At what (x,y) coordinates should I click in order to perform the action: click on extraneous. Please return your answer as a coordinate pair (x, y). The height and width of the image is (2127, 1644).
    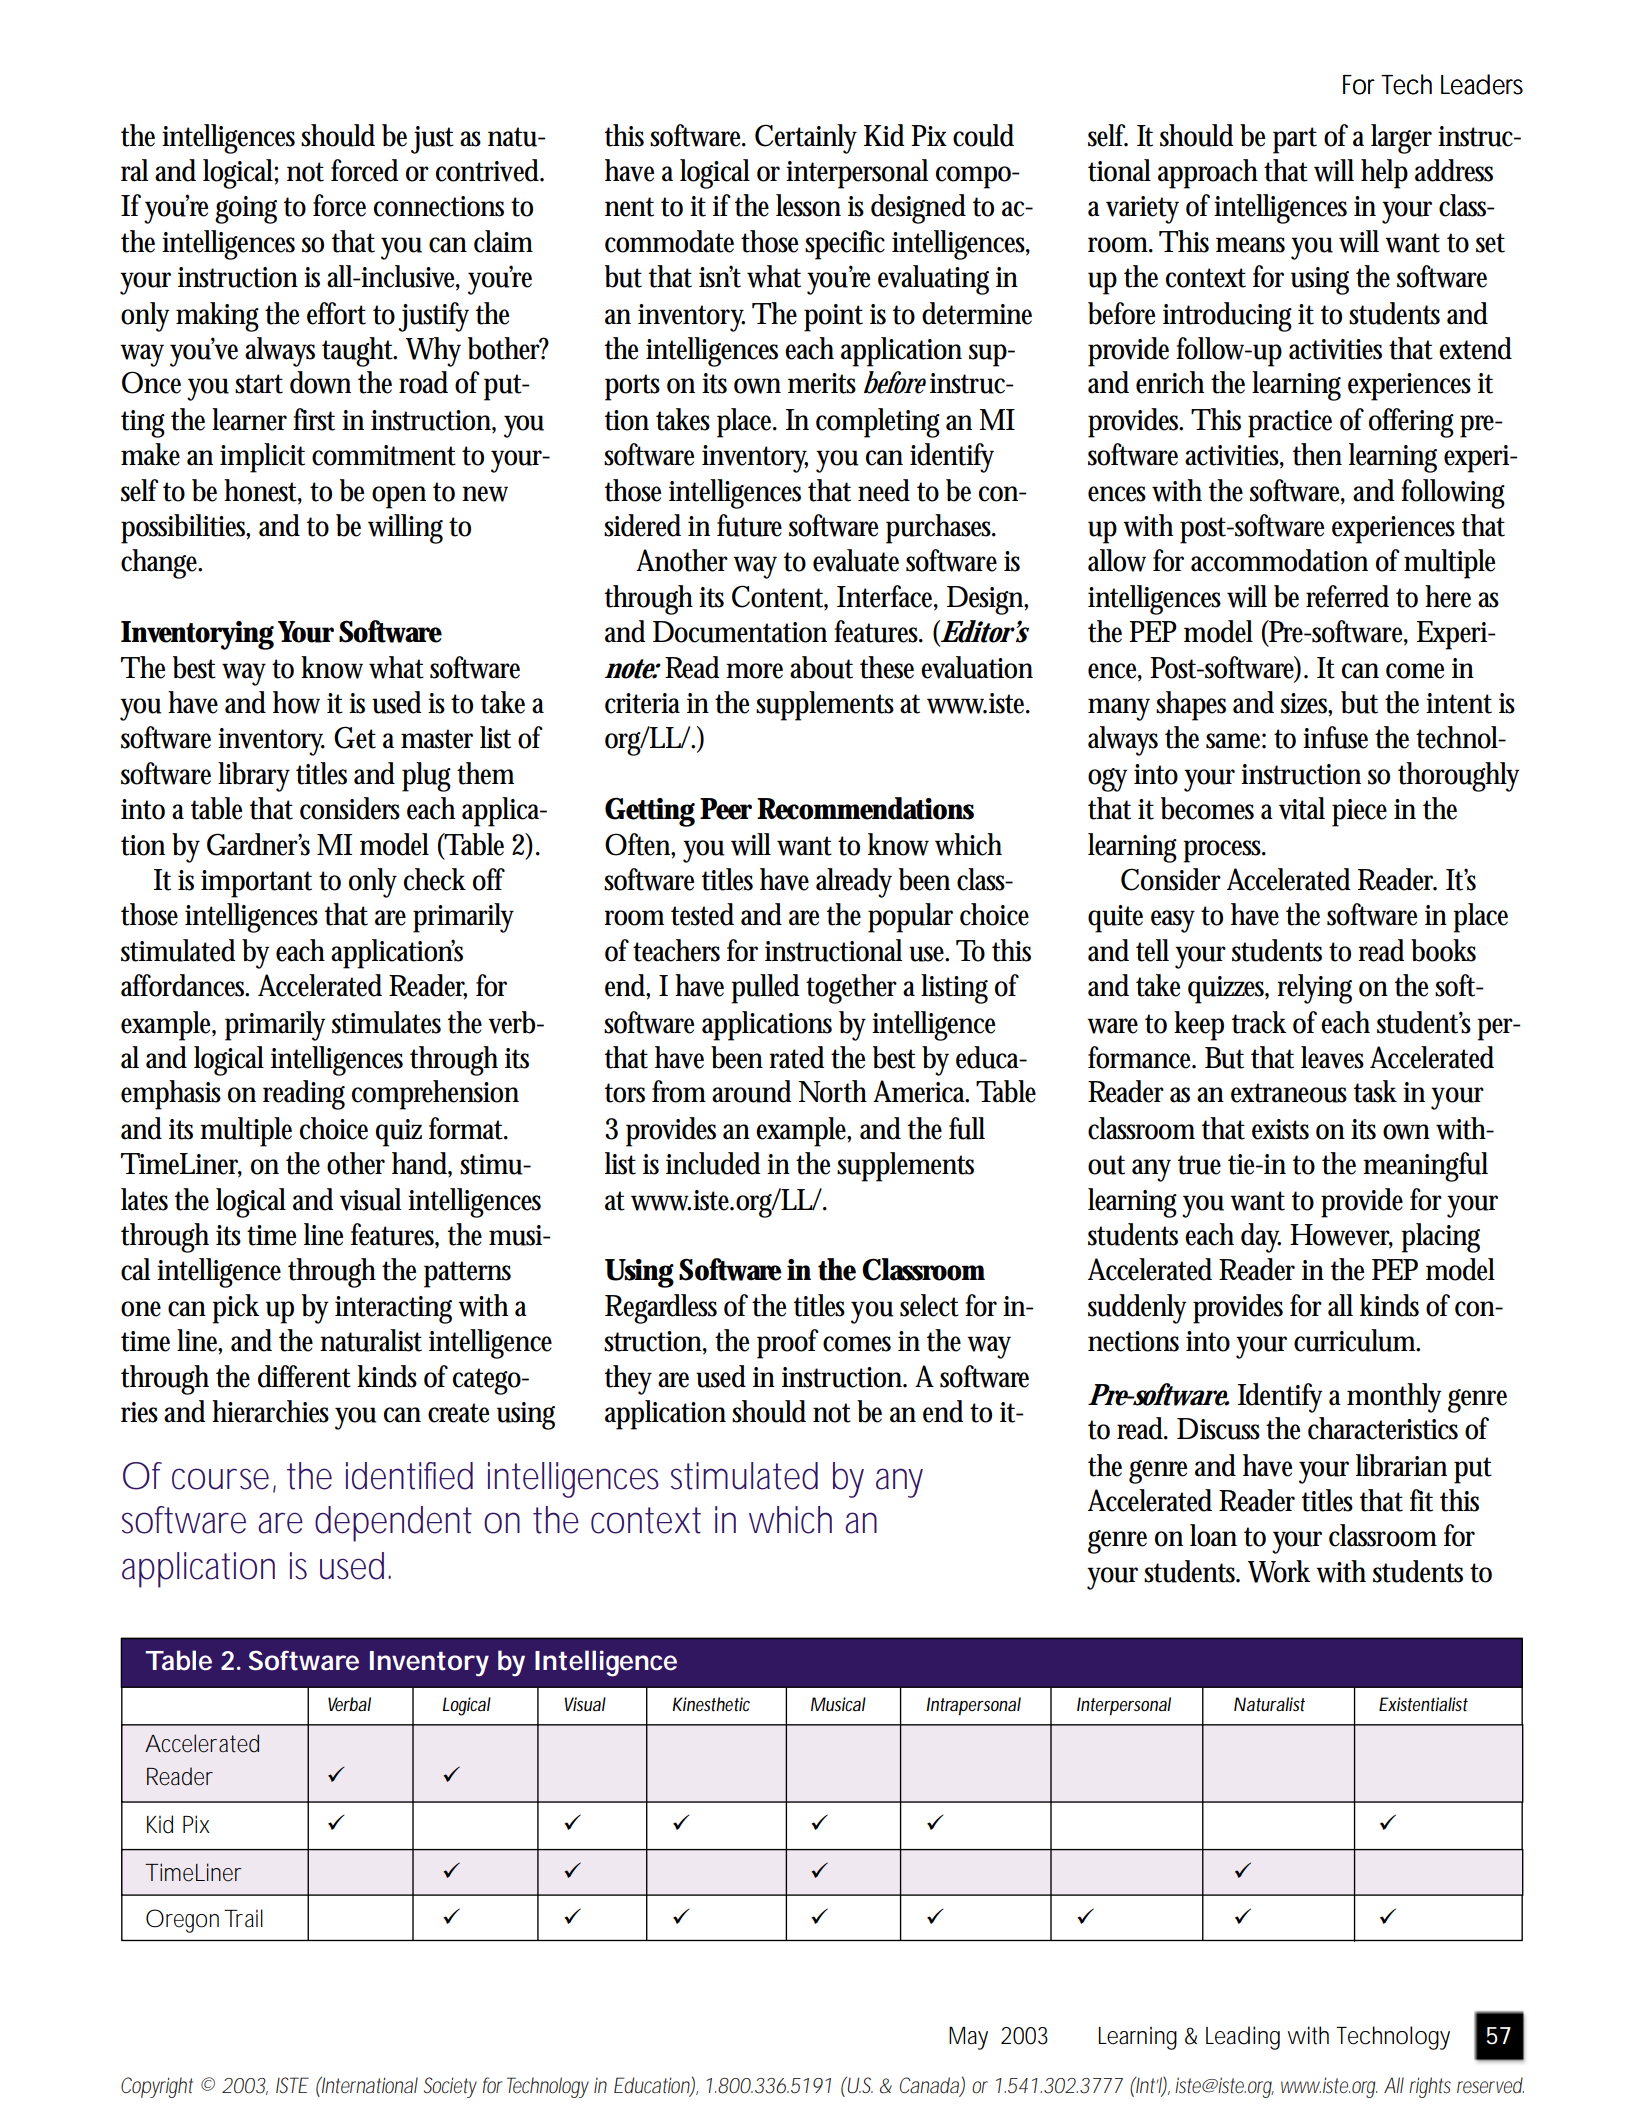
    Looking at the image, I should click on (1289, 1093).
